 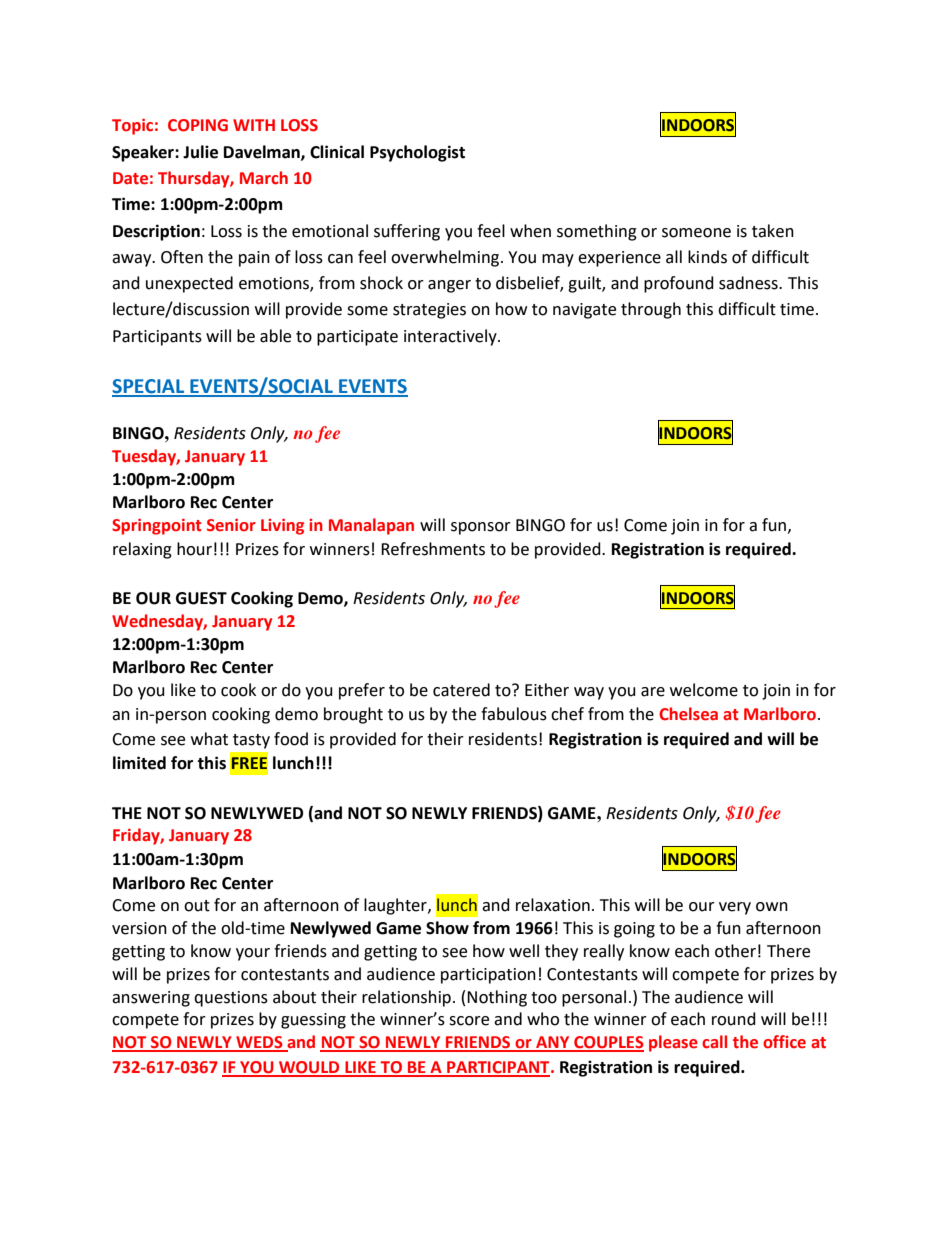 I want to click on Julie, so click(x=200, y=152).
